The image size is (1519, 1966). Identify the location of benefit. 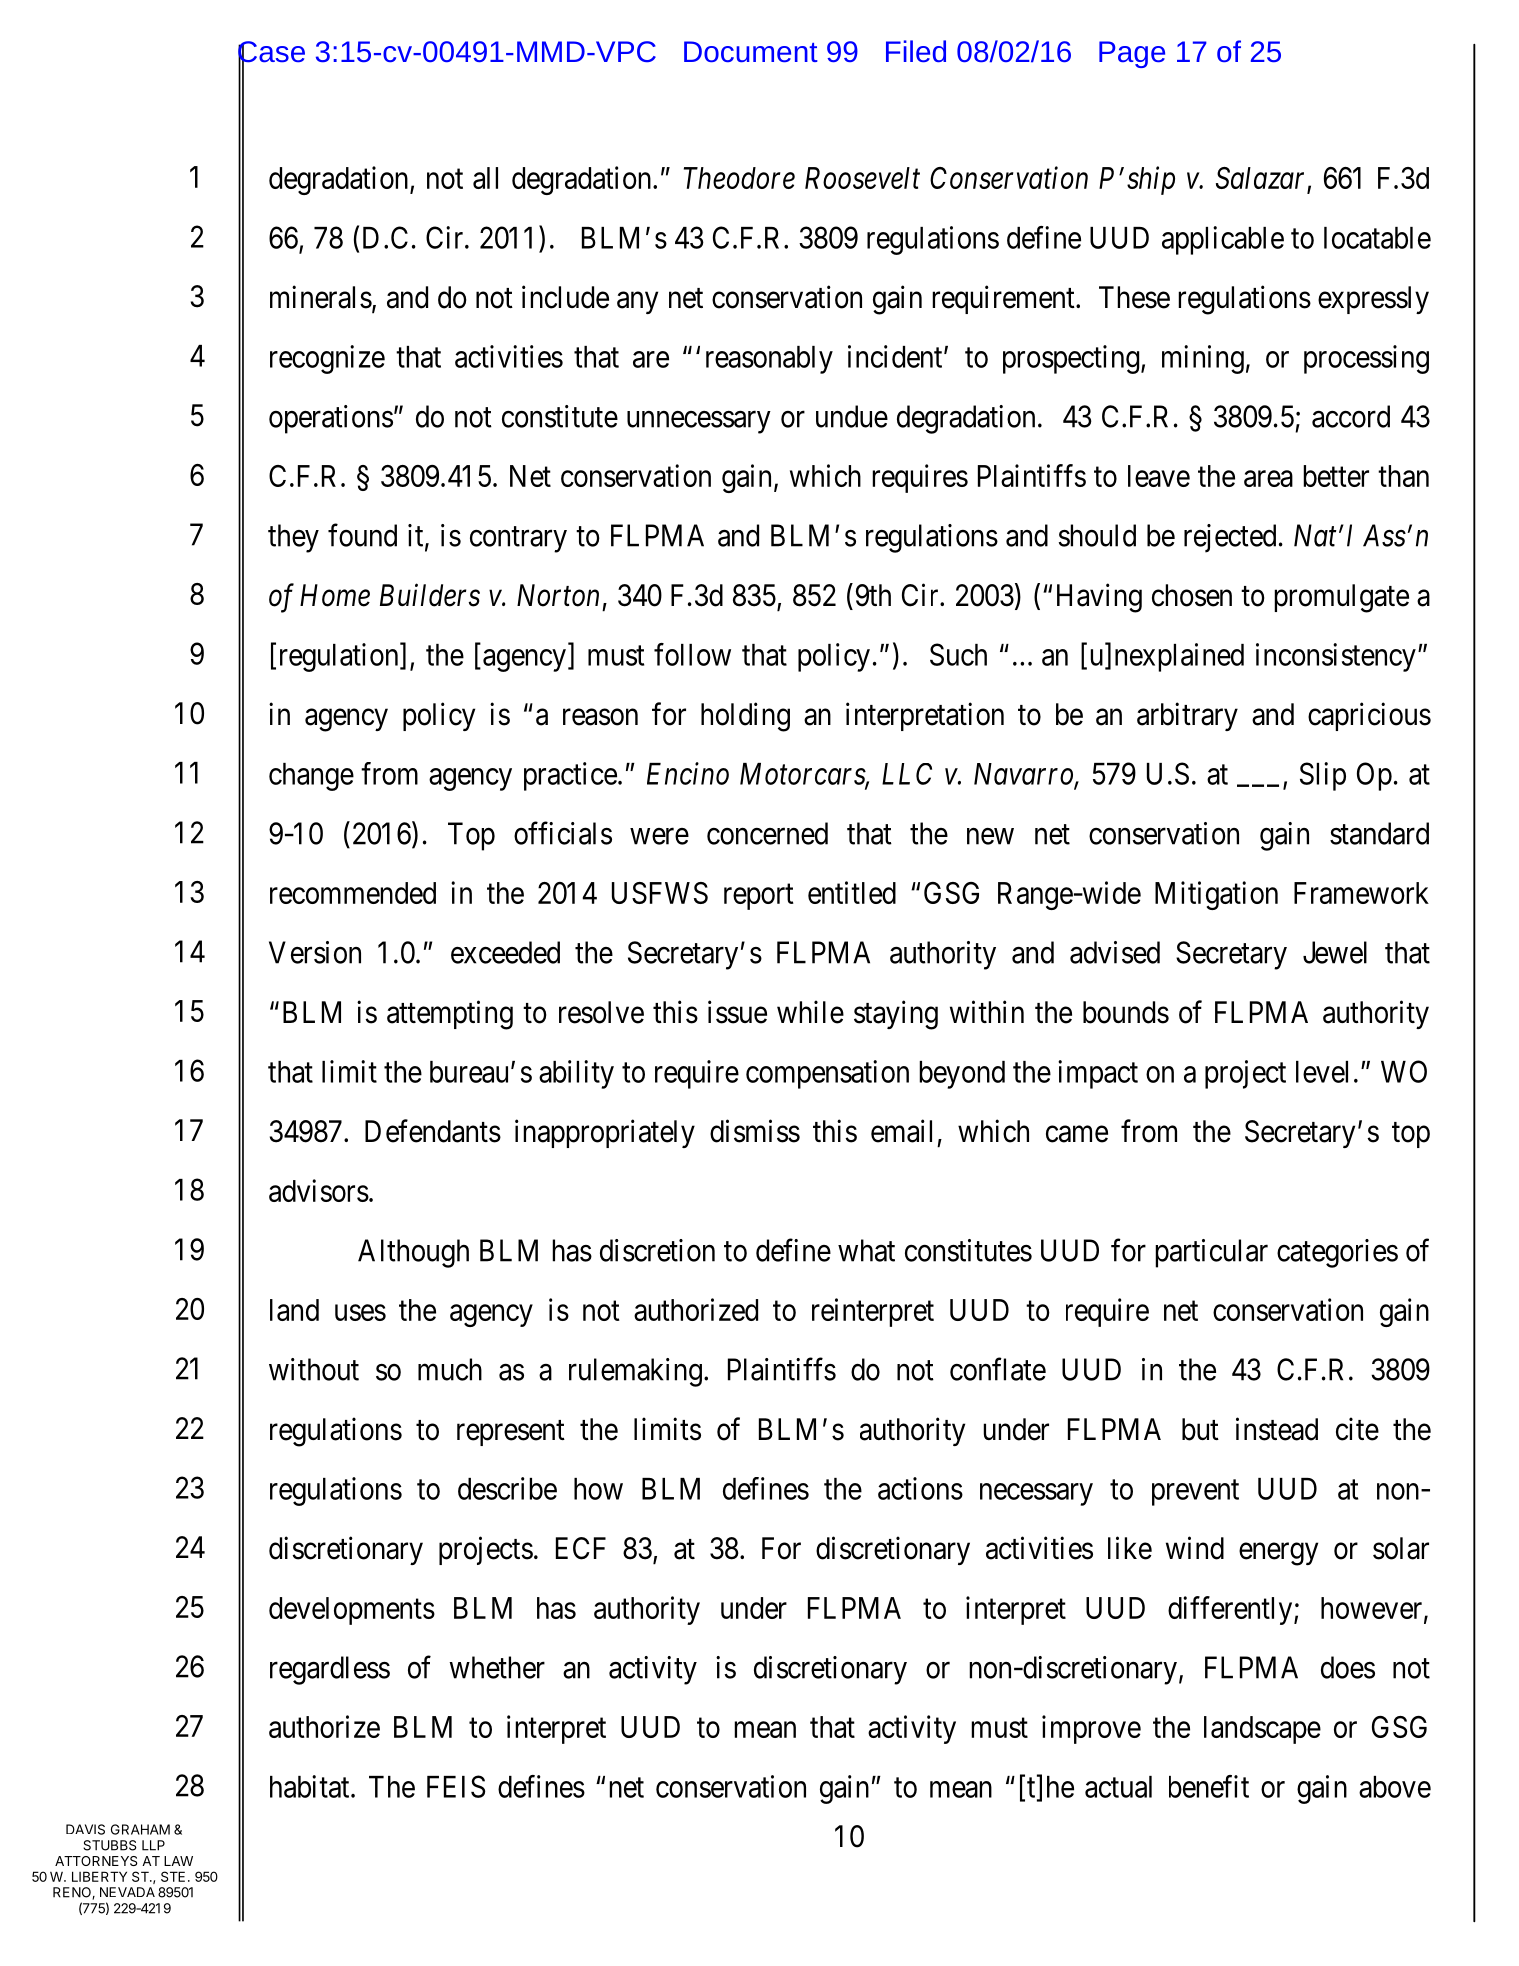
(1209, 1786).
